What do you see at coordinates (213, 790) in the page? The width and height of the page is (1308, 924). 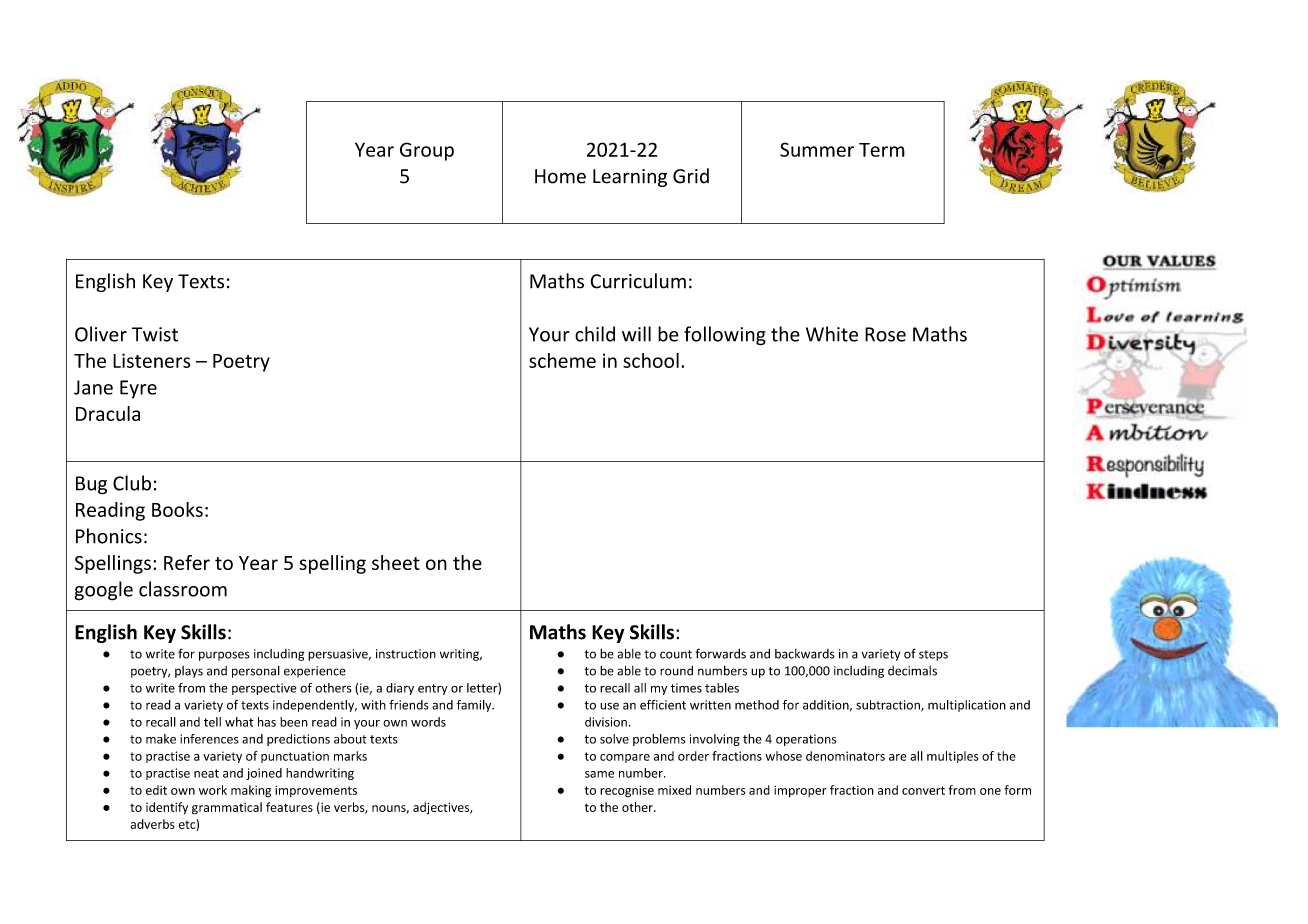 I see `work` at bounding box center [213, 790].
